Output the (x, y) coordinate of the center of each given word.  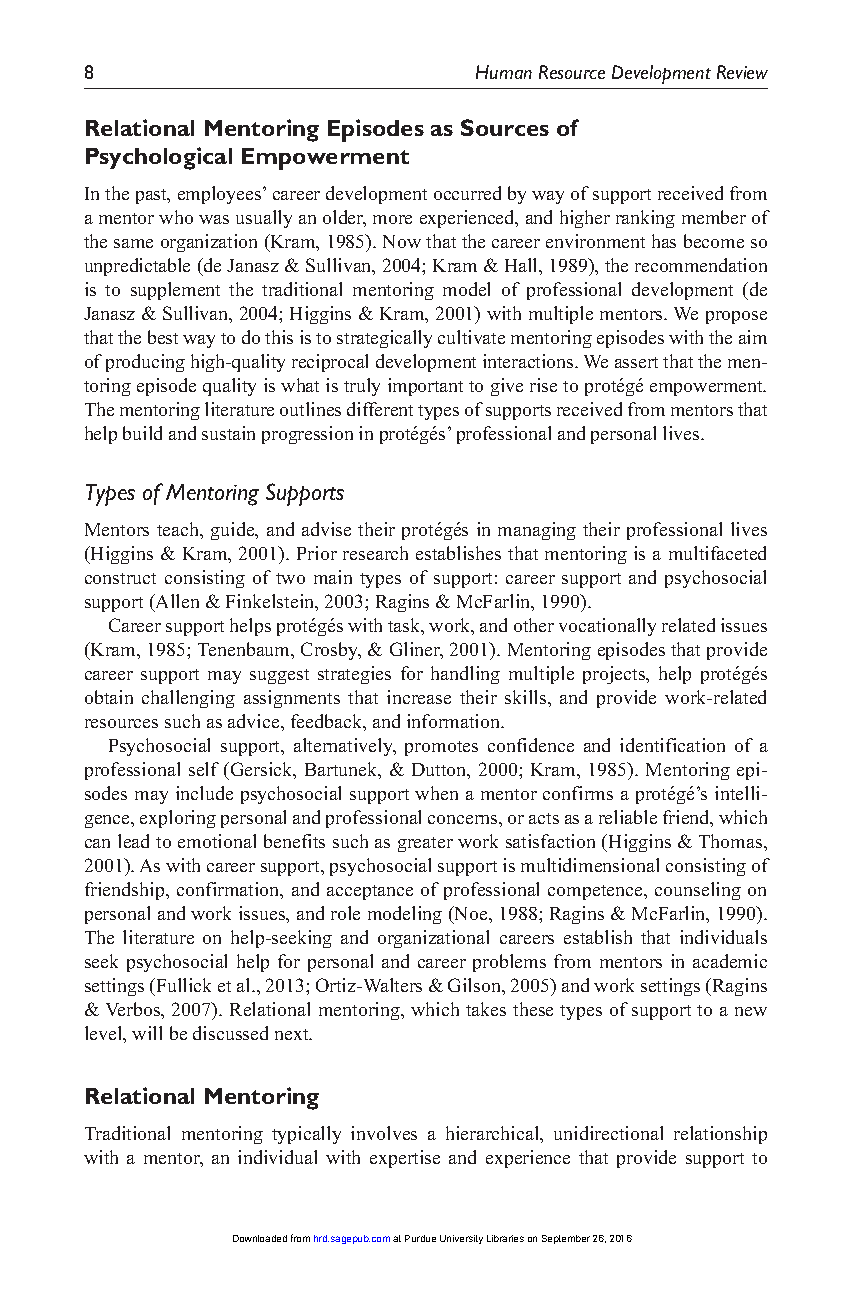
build (142, 433)
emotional (217, 841)
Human (504, 72)
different (380, 409)
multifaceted (717, 553)
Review (742, 72)
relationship (720, 1135)
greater (425, 844)
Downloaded (260, 1238)
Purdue (420, 1238)
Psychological (159, 158)
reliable (628, 817)
